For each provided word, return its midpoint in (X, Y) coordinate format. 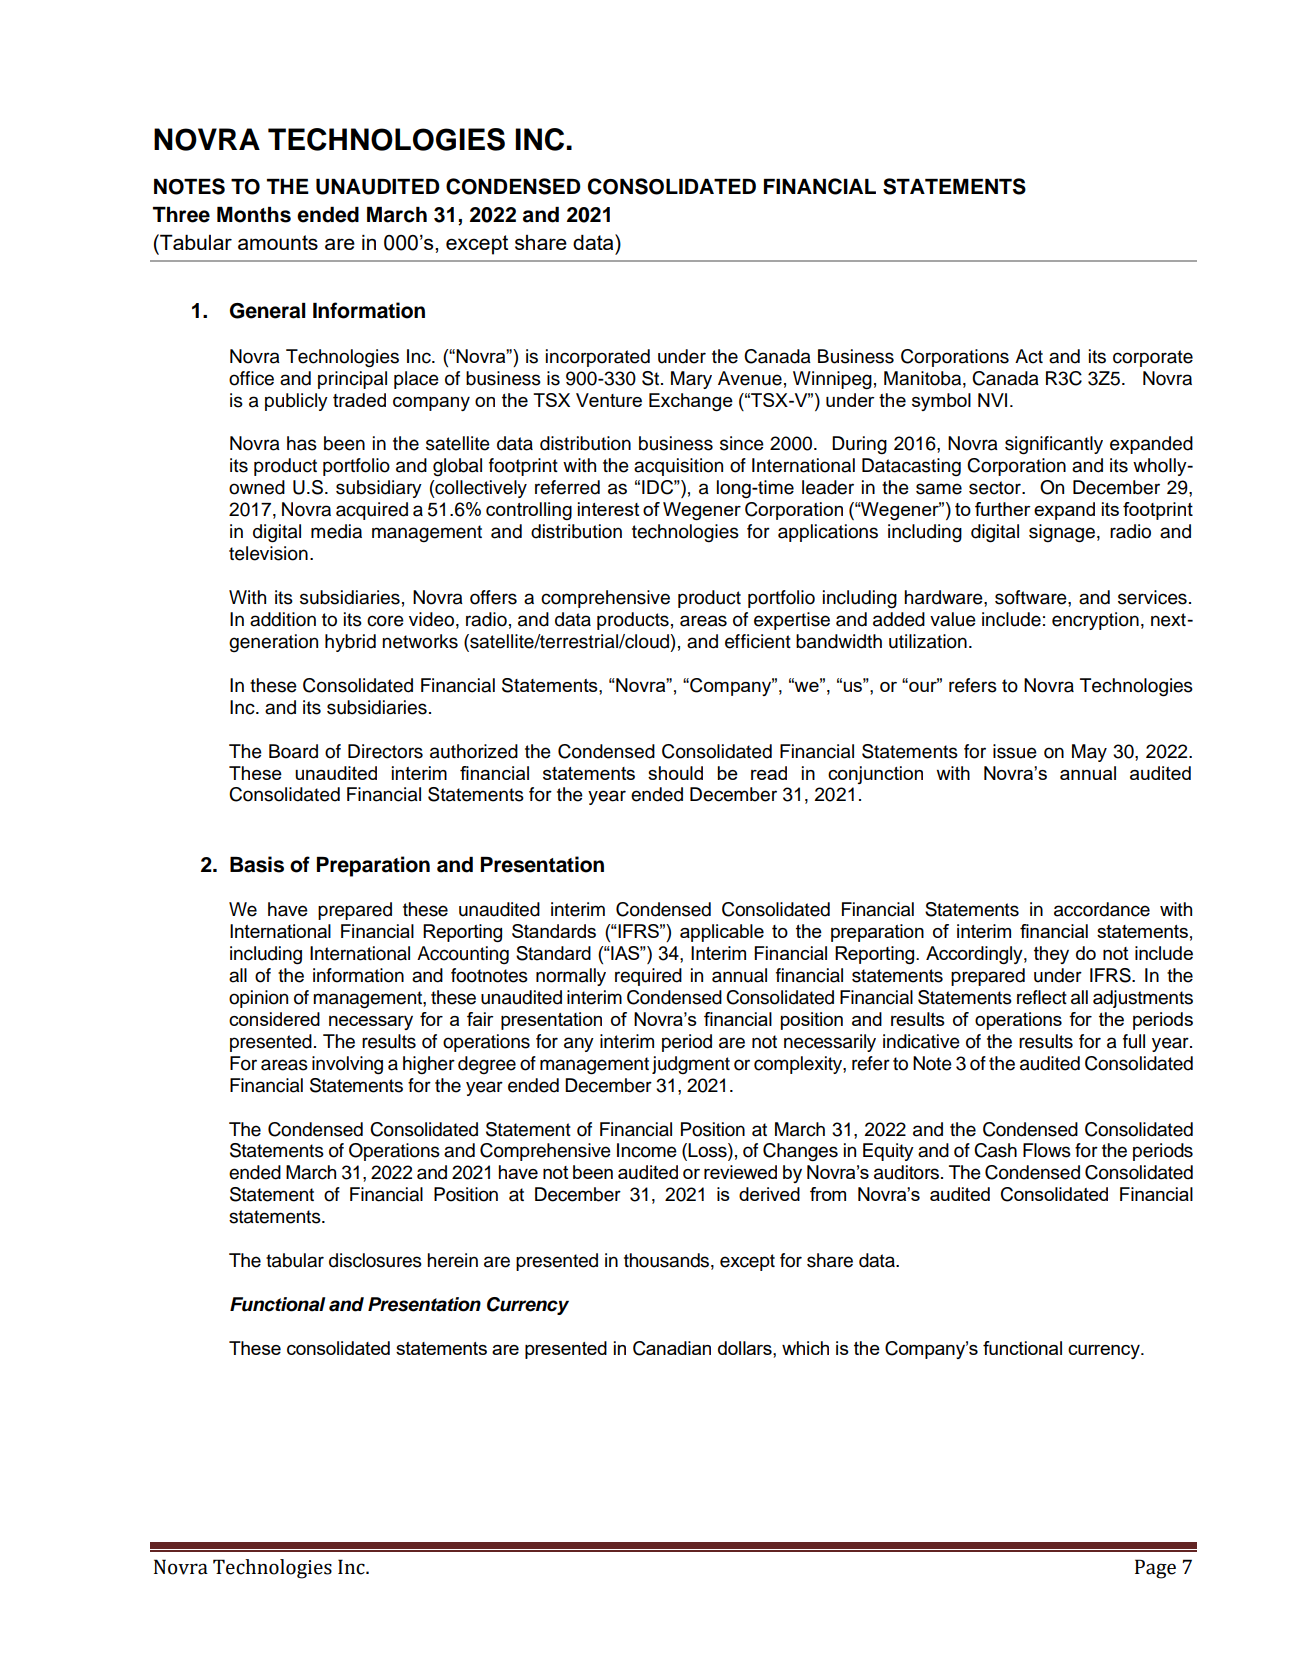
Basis (257, 864)
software (1032, 597)
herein (452, 1260)
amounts (278, 242)
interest (609, 509)
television (268, 553)
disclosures (375, 1260)
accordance (1102, 909)
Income (647, 1150)
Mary (691, 380)
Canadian (672, 1348)
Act (1029, 356)
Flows (1047, 1150)
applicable (722, 933)
